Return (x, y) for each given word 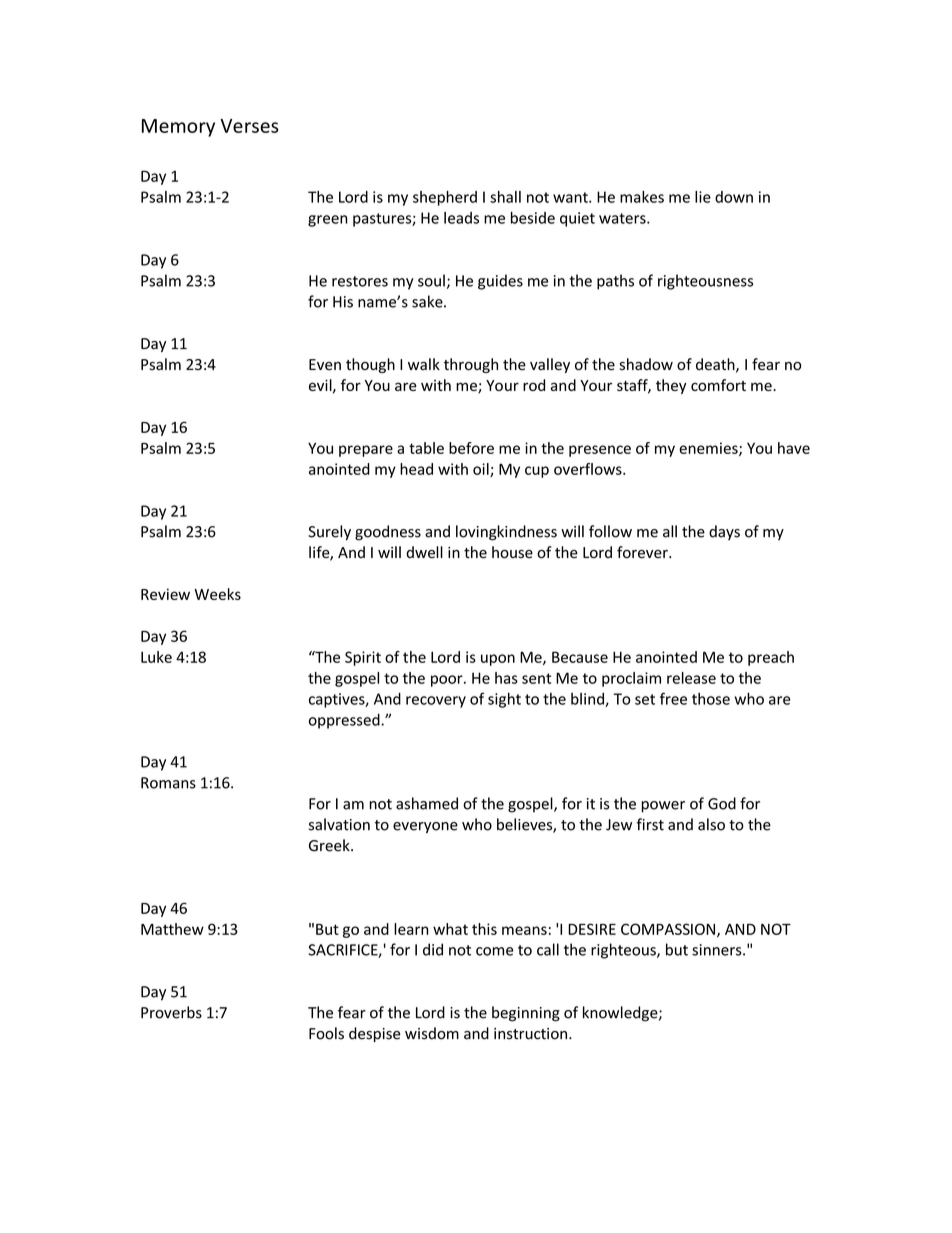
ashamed (427, 803)
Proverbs (171, 1012)
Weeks (217, 594)
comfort (718, 385)
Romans (168, 783)
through (471, 365)
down (734, 197)
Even (325, 365)
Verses (249, 126)
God (722, 803)
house (512, 552)
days (724, 532)
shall (505, 197)
